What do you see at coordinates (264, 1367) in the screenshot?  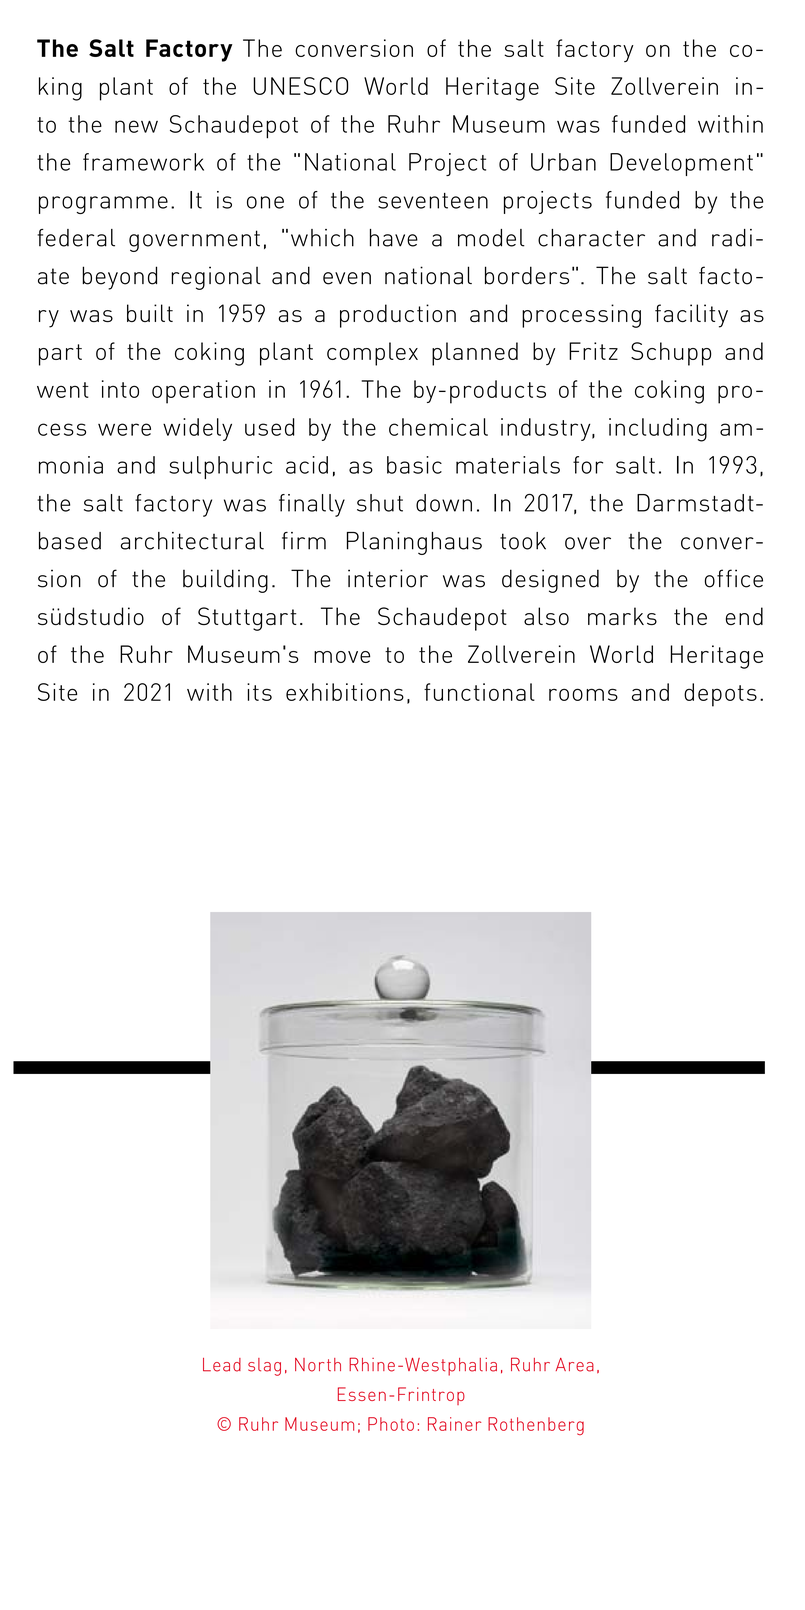 I see `slag` at bounding box center [264, 1367].
